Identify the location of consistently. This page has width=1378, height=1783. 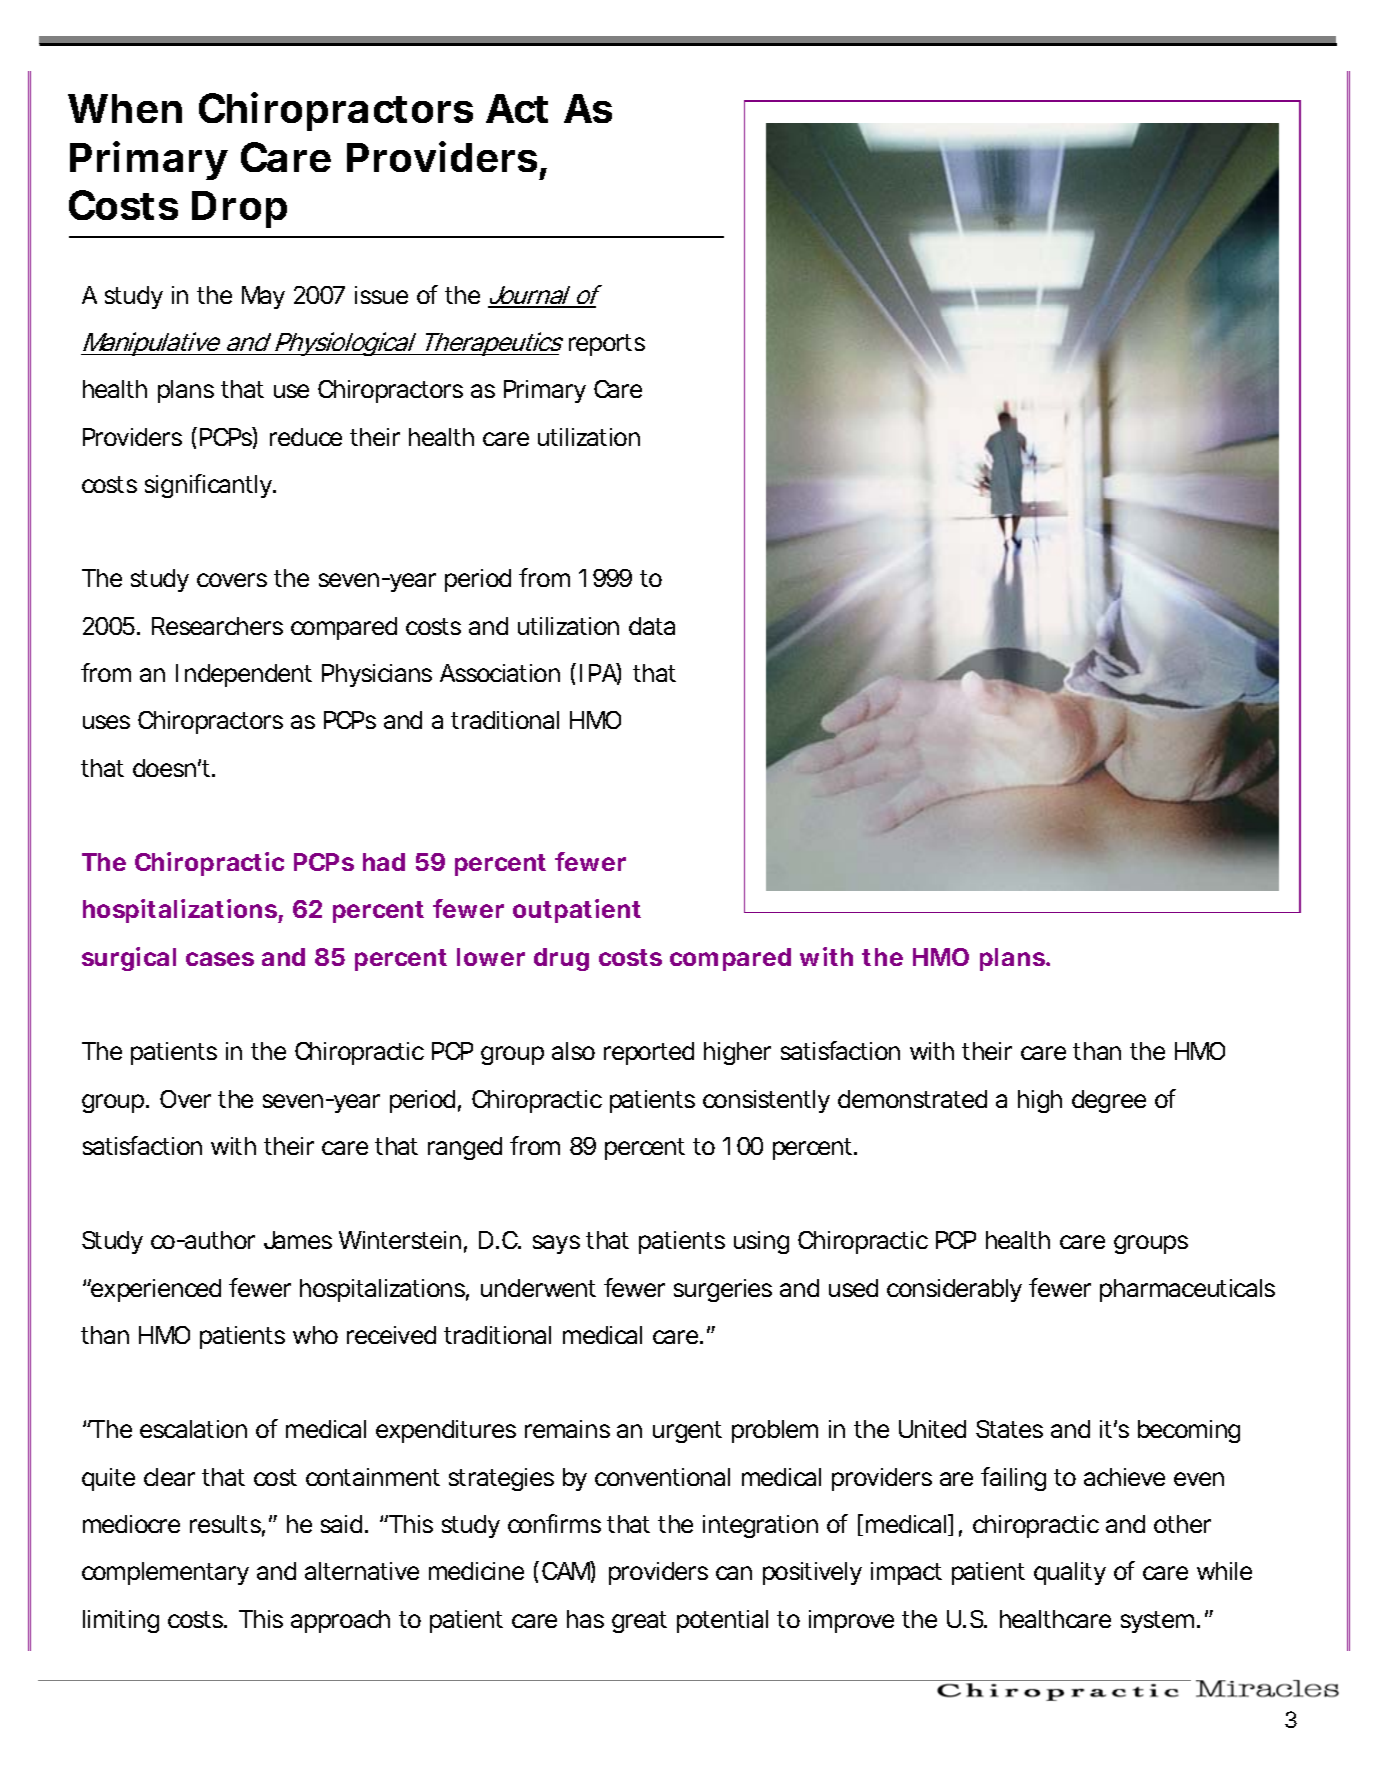
(766, 1101).
